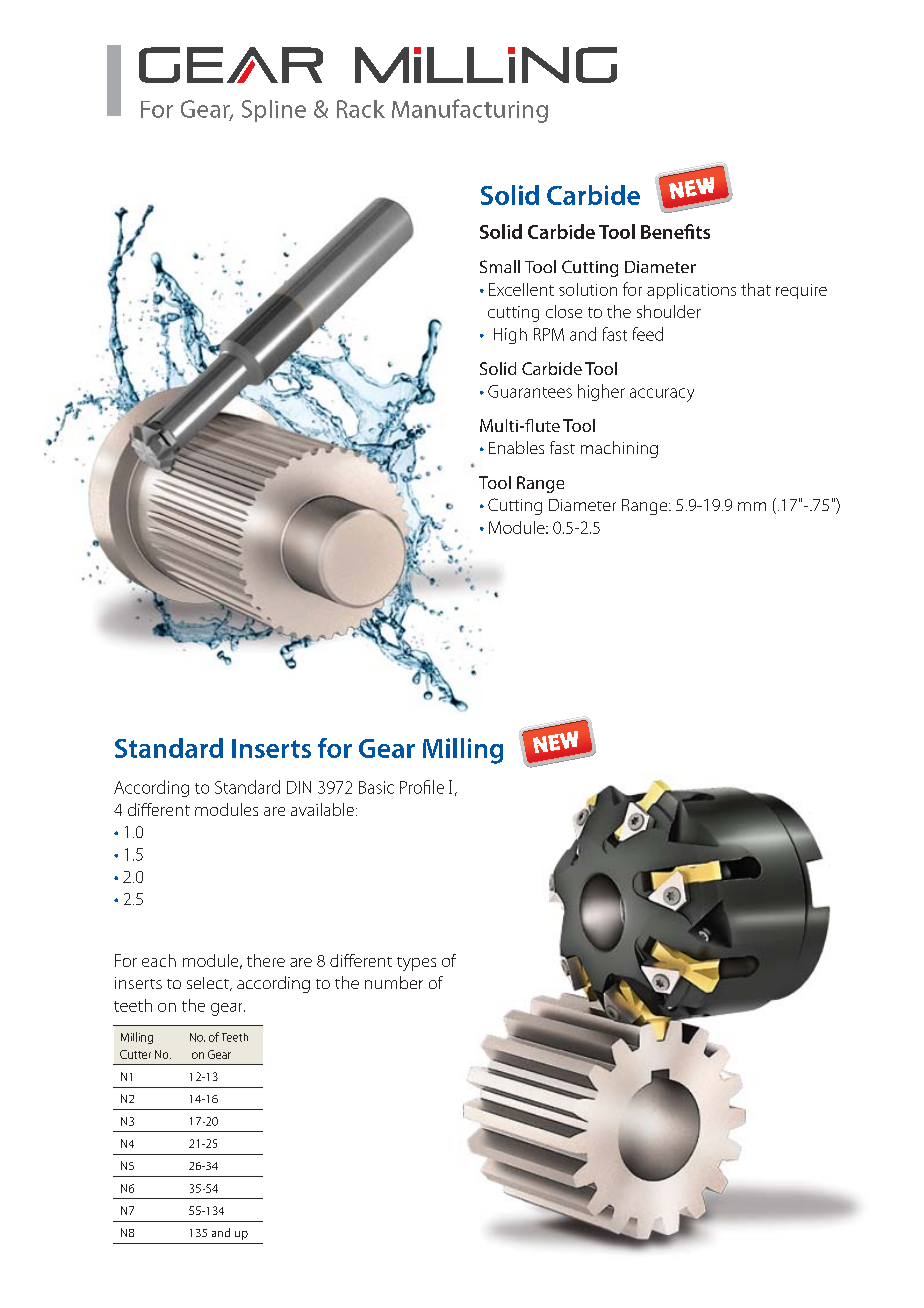 The width and height of the screenshot is (924, 1308). What do you see at coordinates (470, 111) in the screenshot?
I see `Manufacturing` at bounding box center [470, 111].
